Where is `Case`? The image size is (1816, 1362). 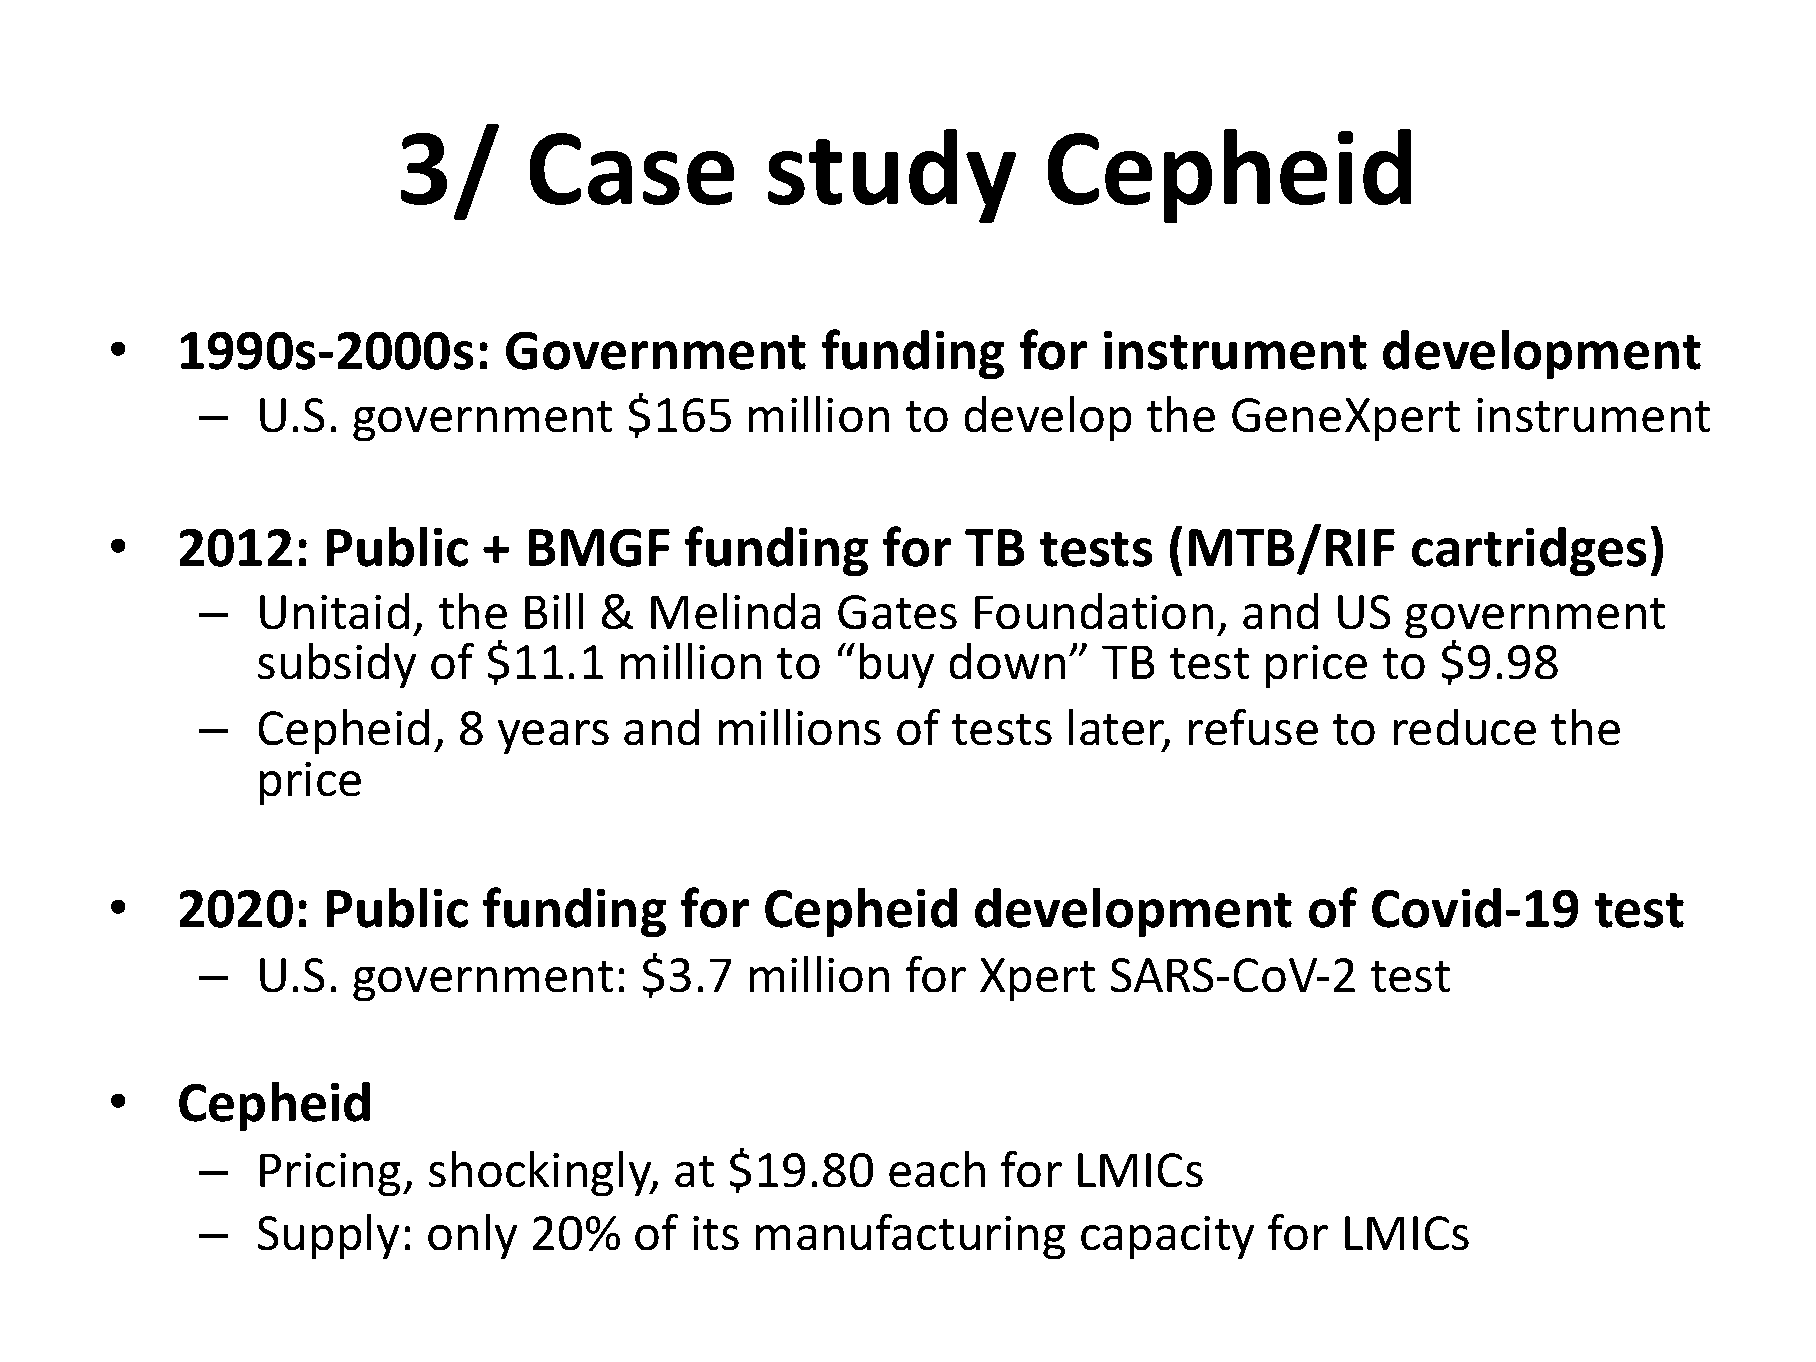 Case is located at coordinates (632, 169).
